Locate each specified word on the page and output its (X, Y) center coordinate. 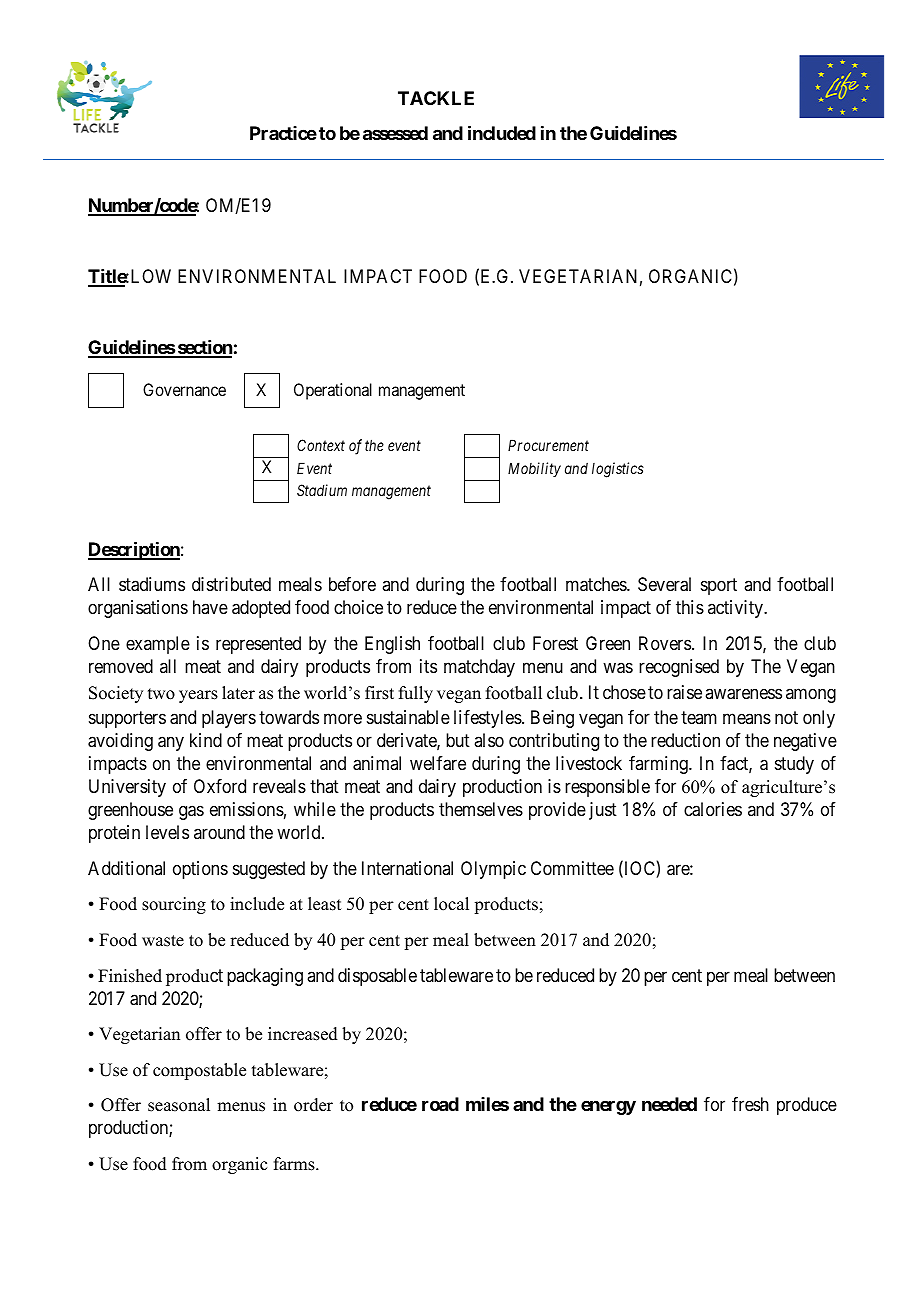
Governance (184, 389)
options (200, 870)
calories (713, 809)
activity (736, 609)
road (440, 1104)
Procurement (548, 445)
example (158, 645)
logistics (618, 470)
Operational (333, 391)
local (451, 904)
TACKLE (436, 98)
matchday (479, 668)
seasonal (179, 1105)
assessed (395, 133)
